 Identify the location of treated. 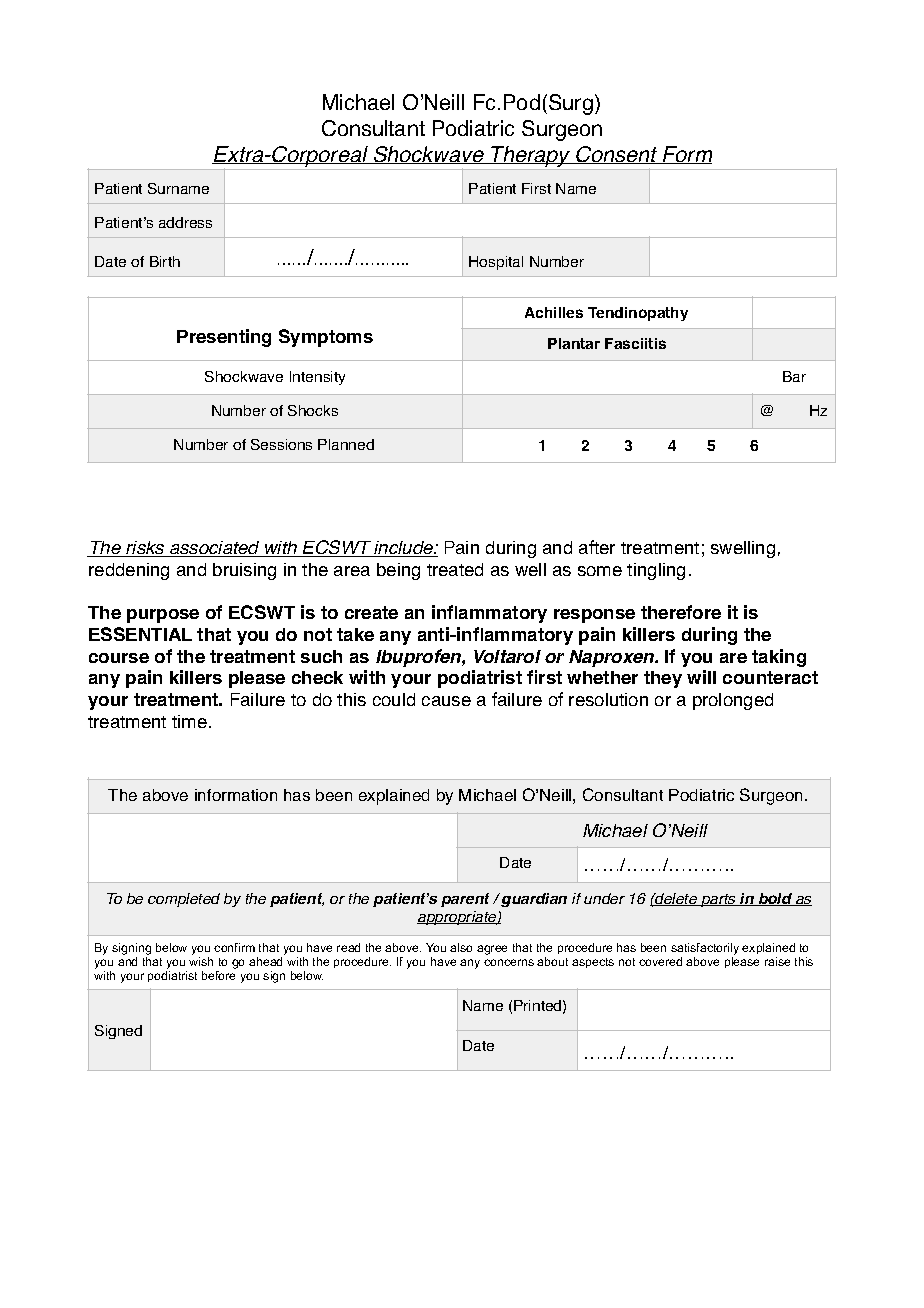
(455, 569).
